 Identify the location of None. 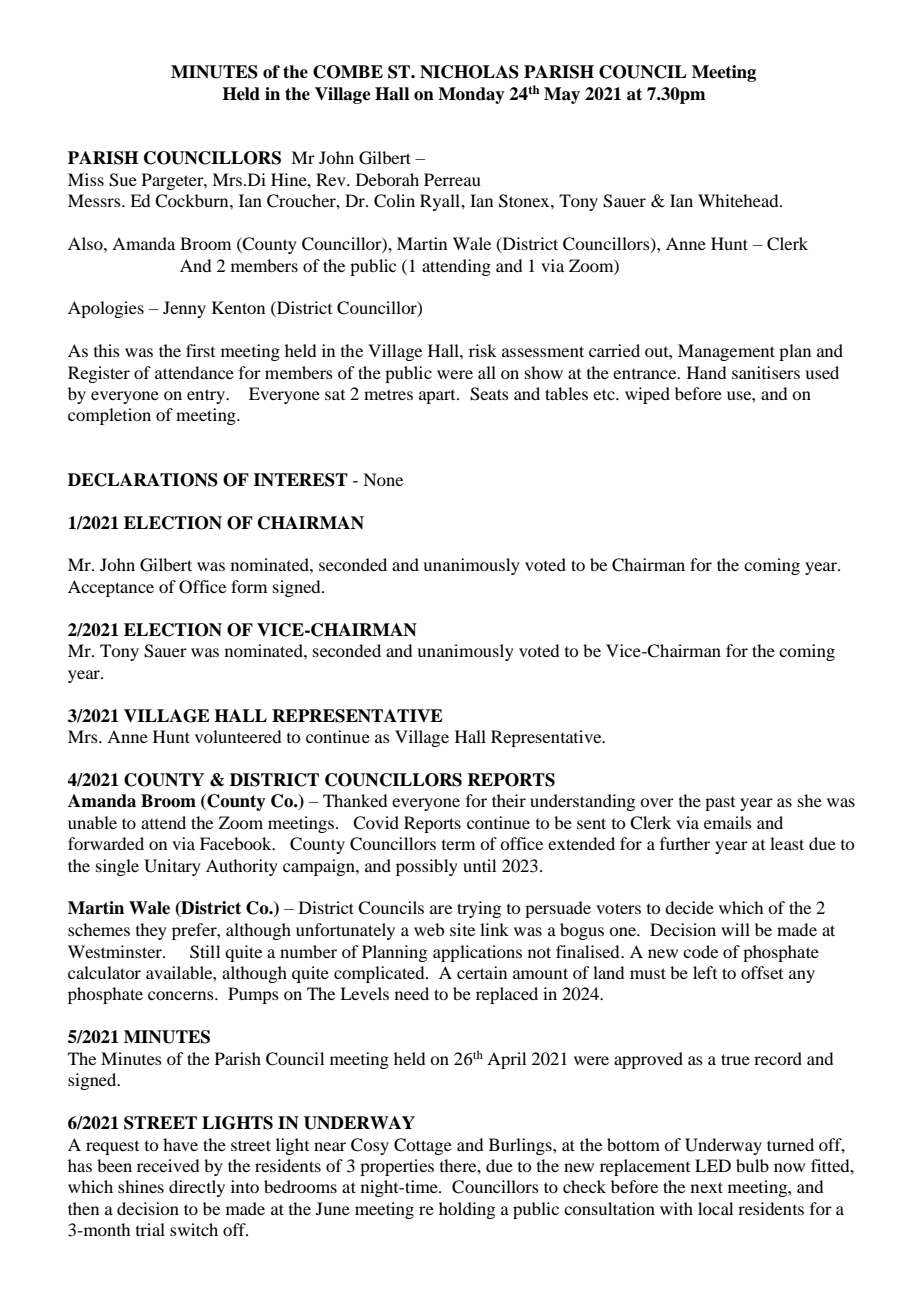
(383, 479).
